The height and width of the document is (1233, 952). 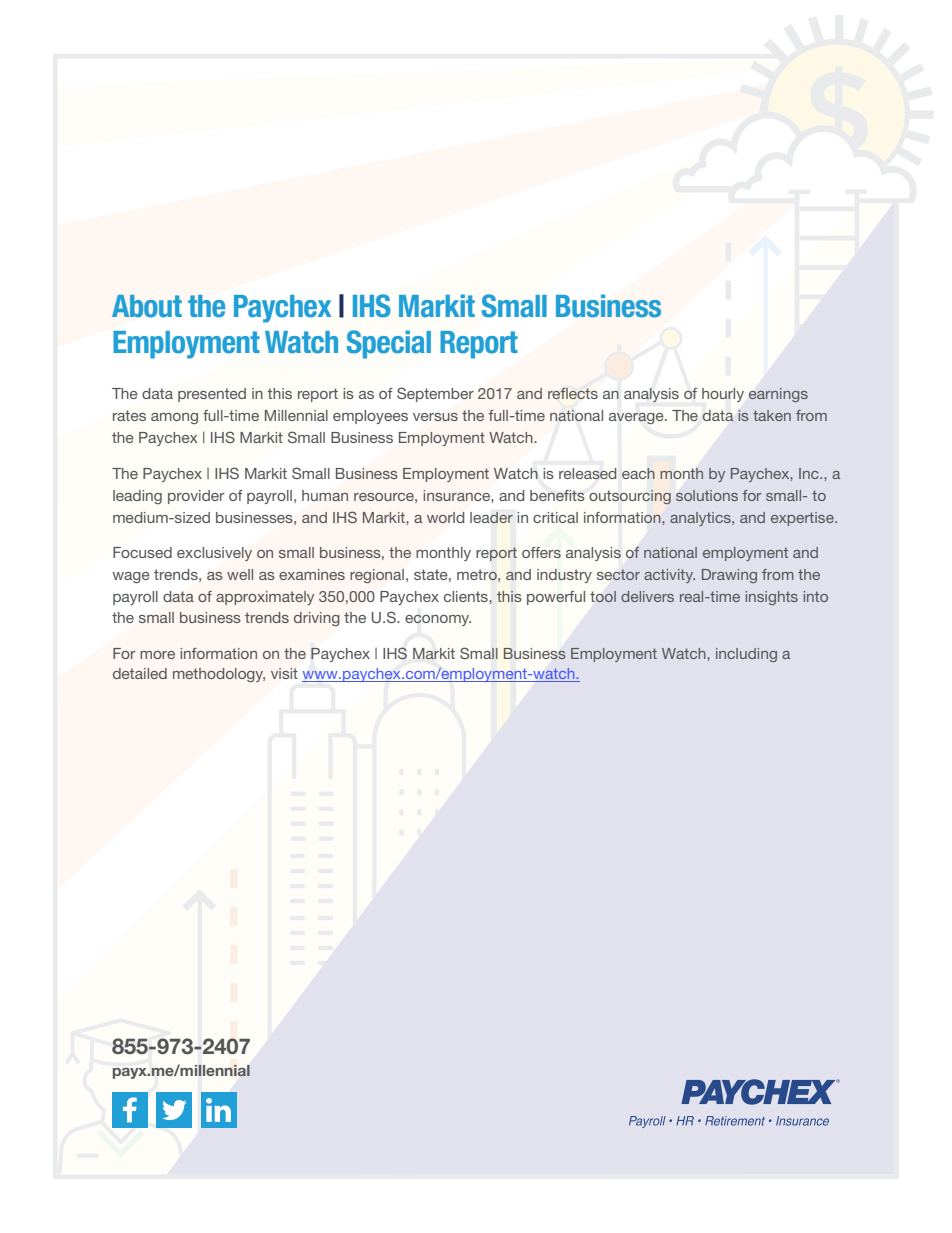 What do you see at coordinates (729, 576) in the document?
I see `Drawing` at bounding box center [729, 576].
